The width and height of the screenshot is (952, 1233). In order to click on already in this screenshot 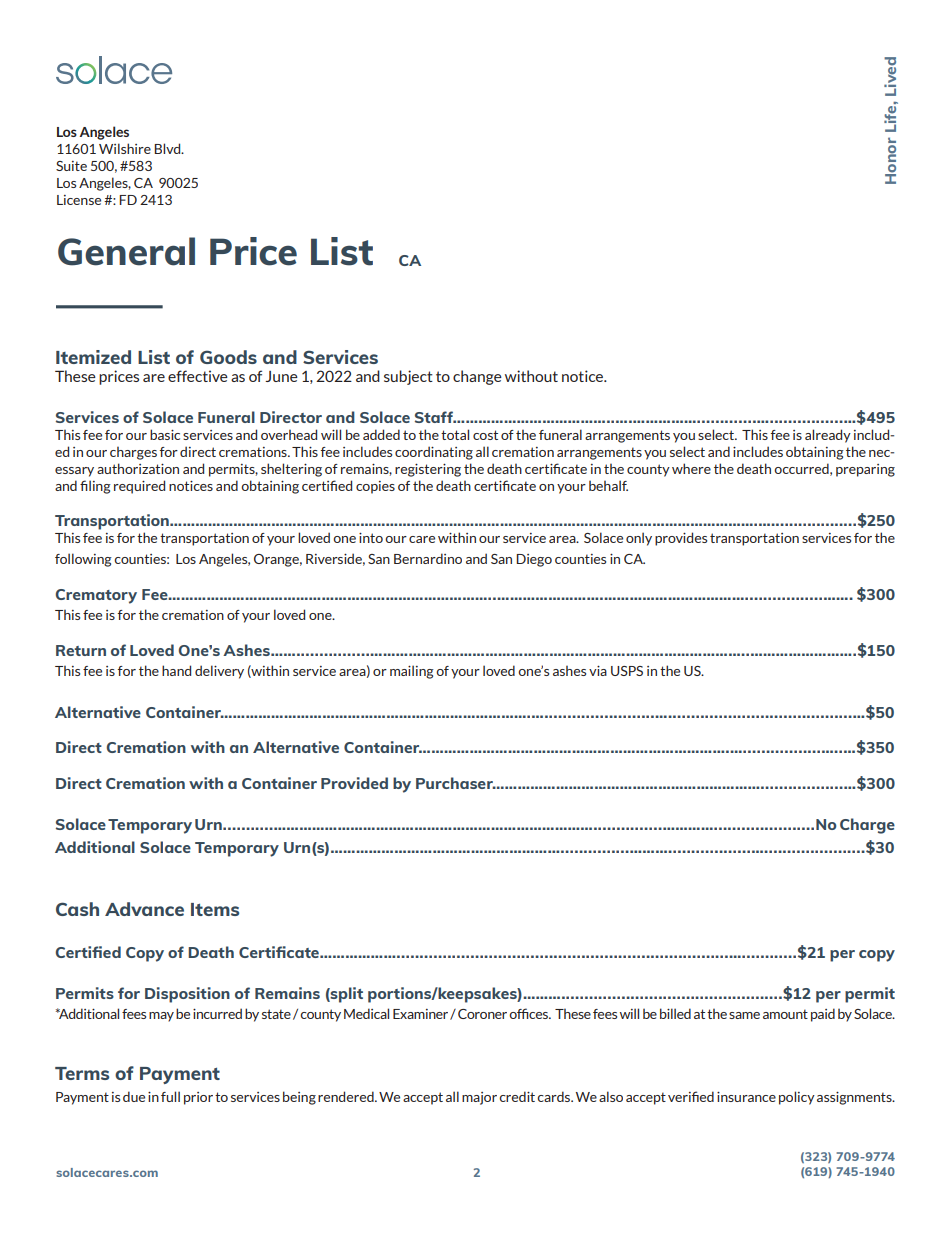, I will do `click(828, 436)`.
